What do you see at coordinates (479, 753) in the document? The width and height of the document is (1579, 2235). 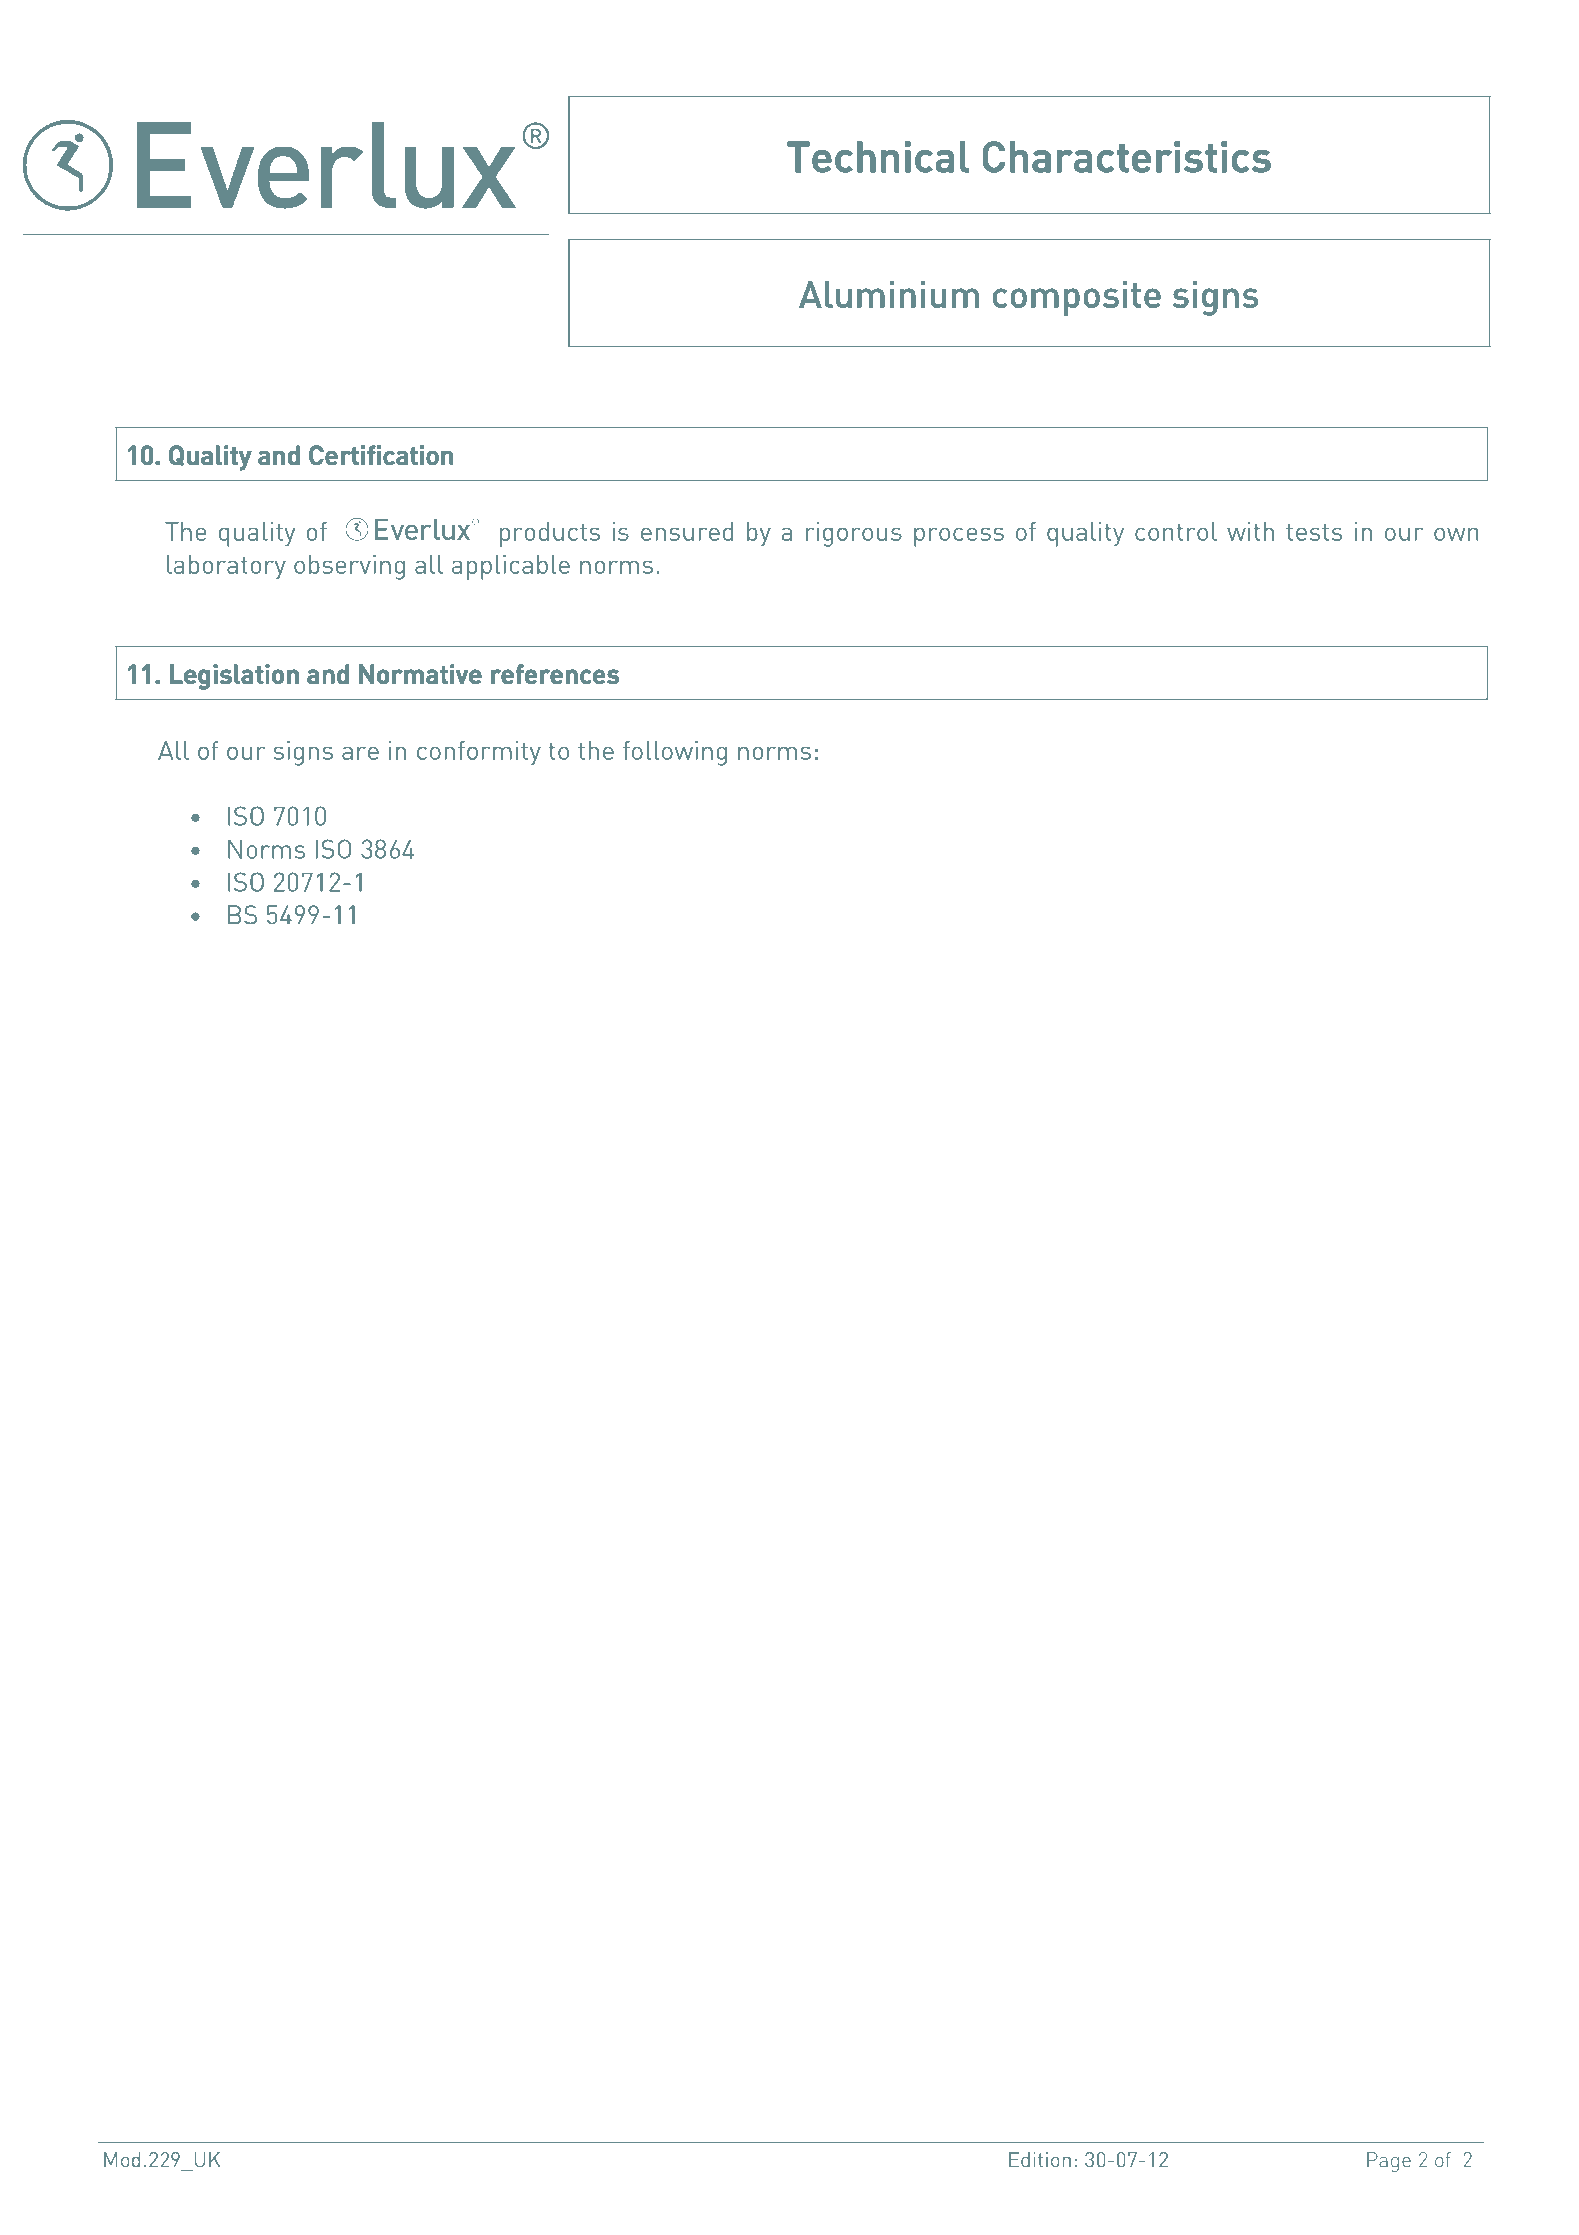 I see `conformity` at bounding box center [479, 753].
